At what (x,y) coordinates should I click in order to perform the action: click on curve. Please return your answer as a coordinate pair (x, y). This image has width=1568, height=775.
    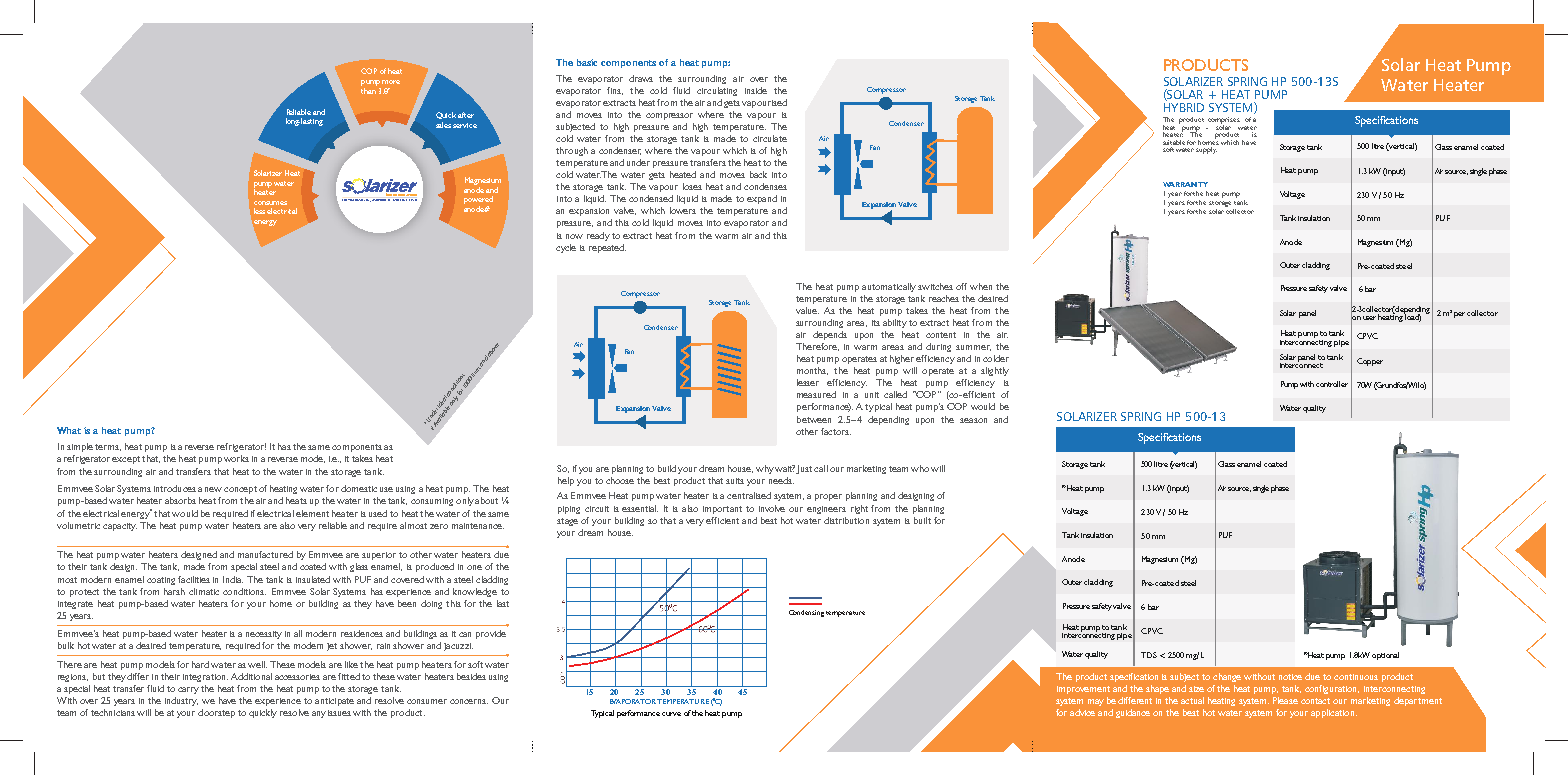
    Looking at the image, I should click on (671, 714).
